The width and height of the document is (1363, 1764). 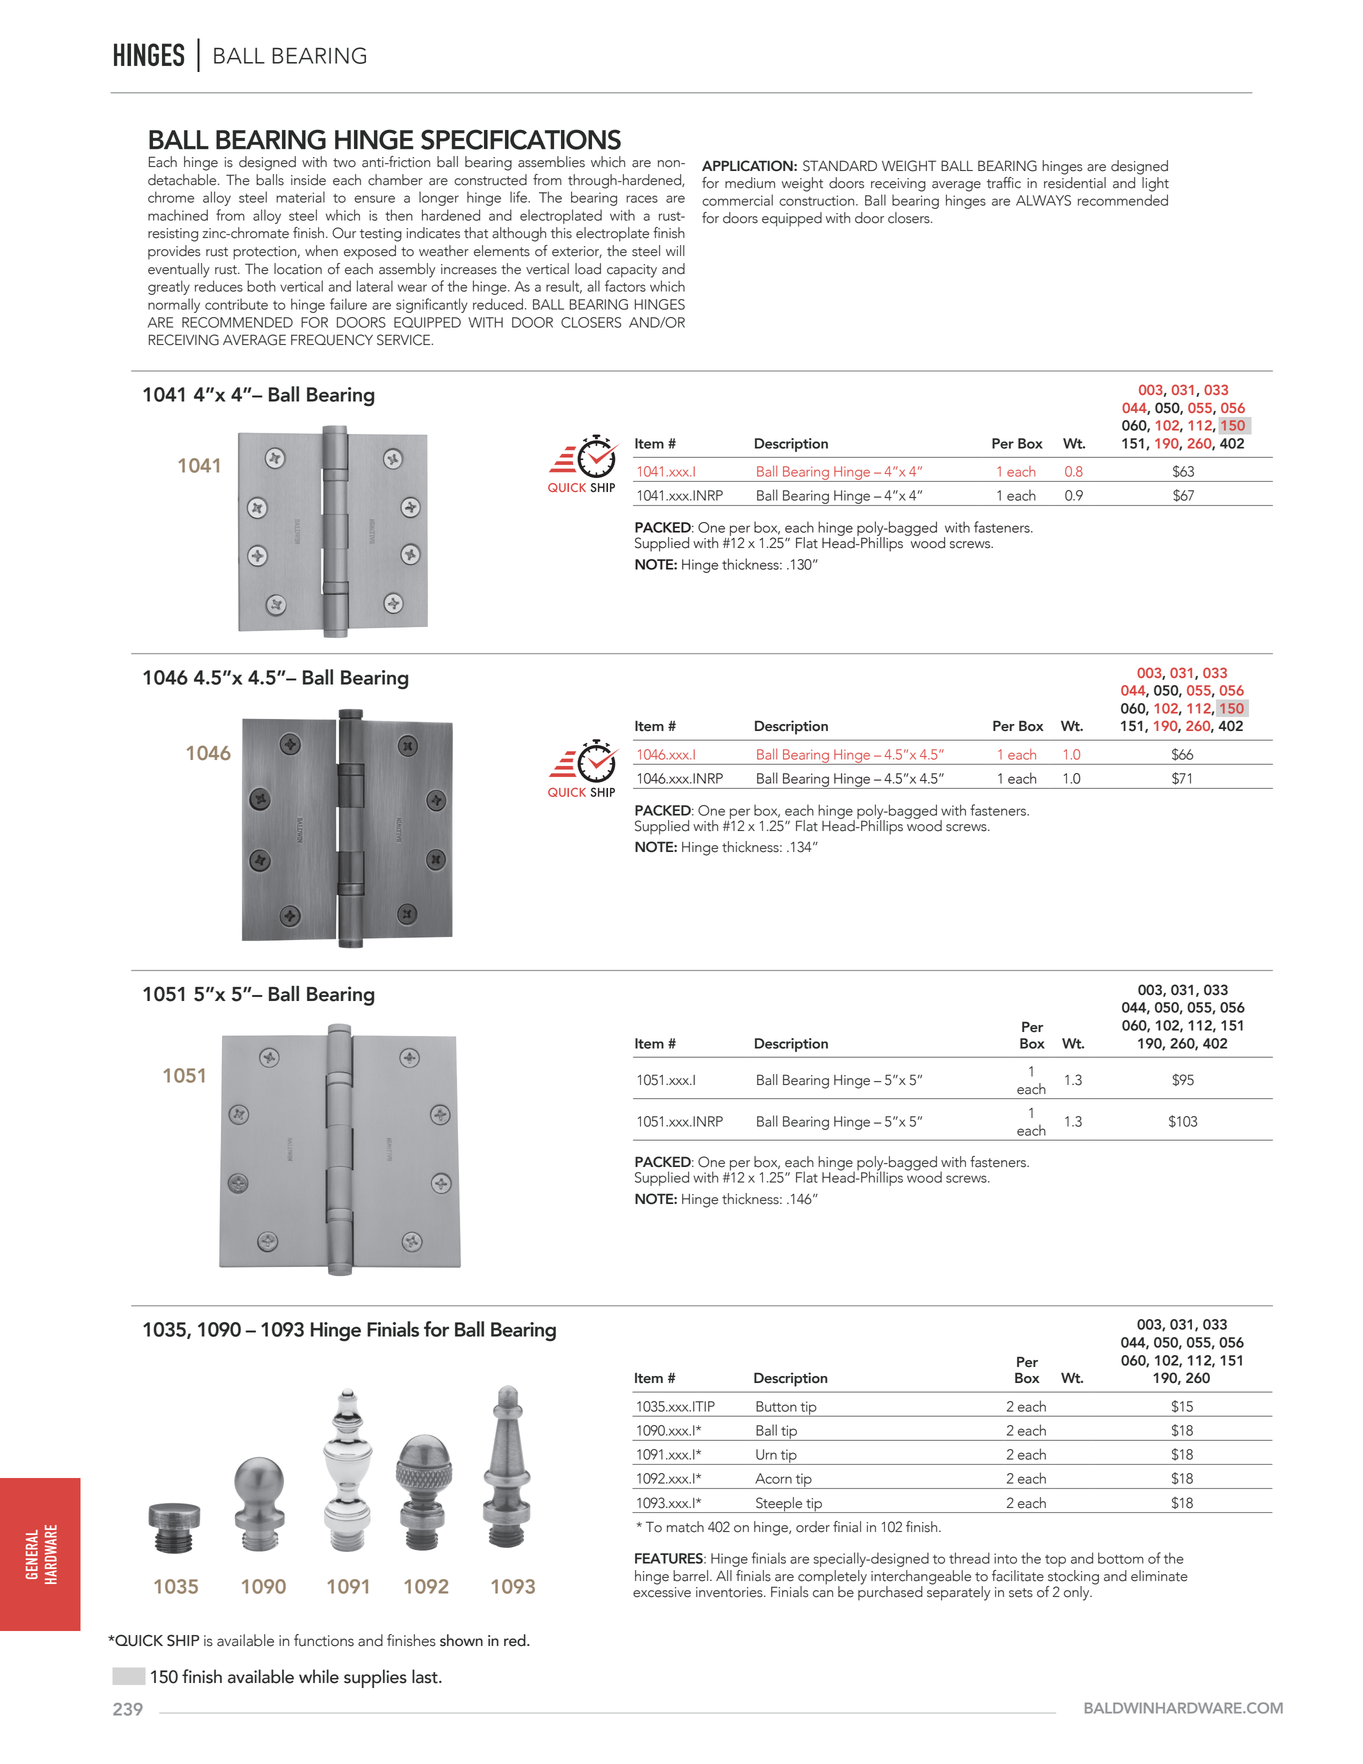 I want to click on while, so click(x=319, y=1676).
